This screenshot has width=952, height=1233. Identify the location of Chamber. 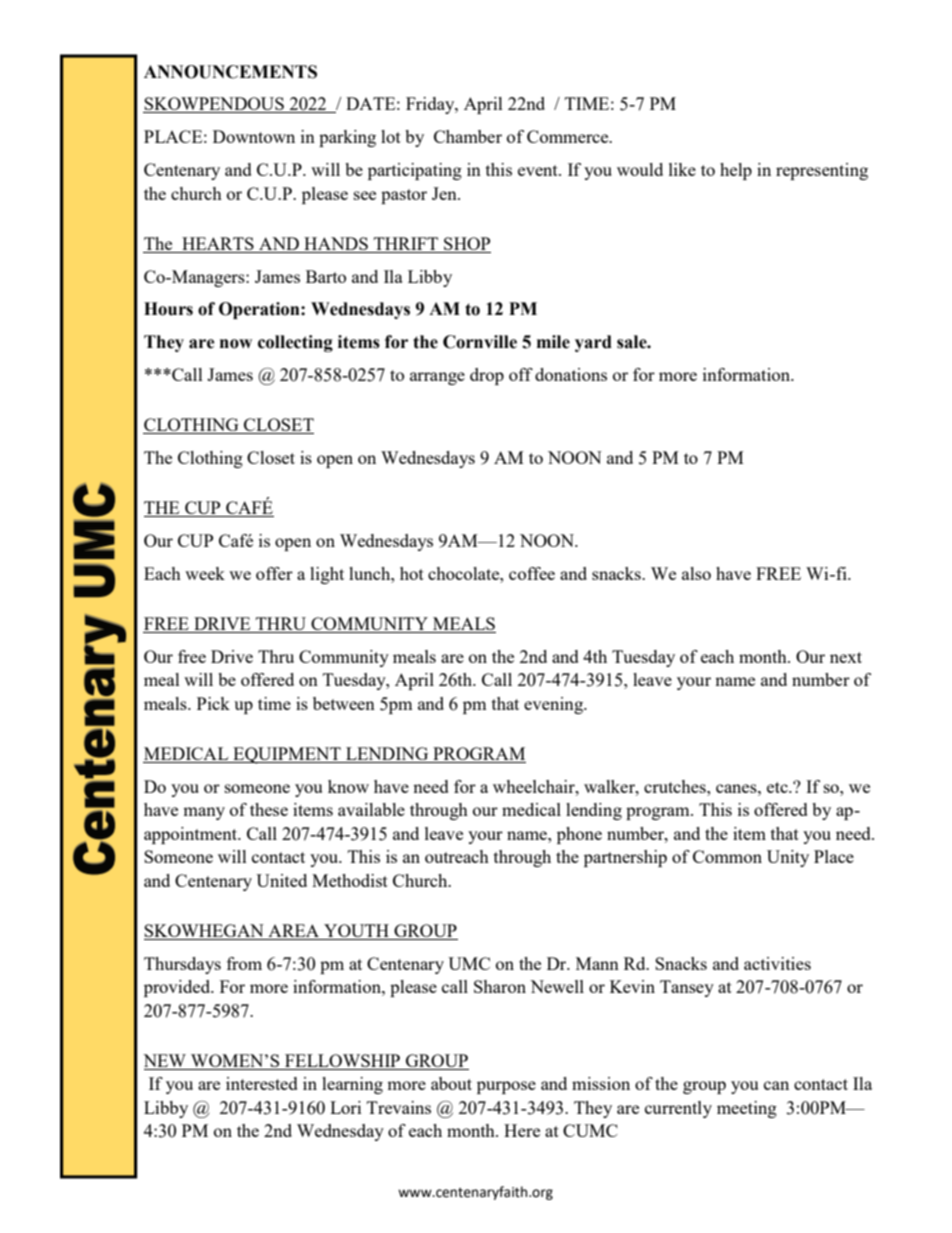
(468, 136).
